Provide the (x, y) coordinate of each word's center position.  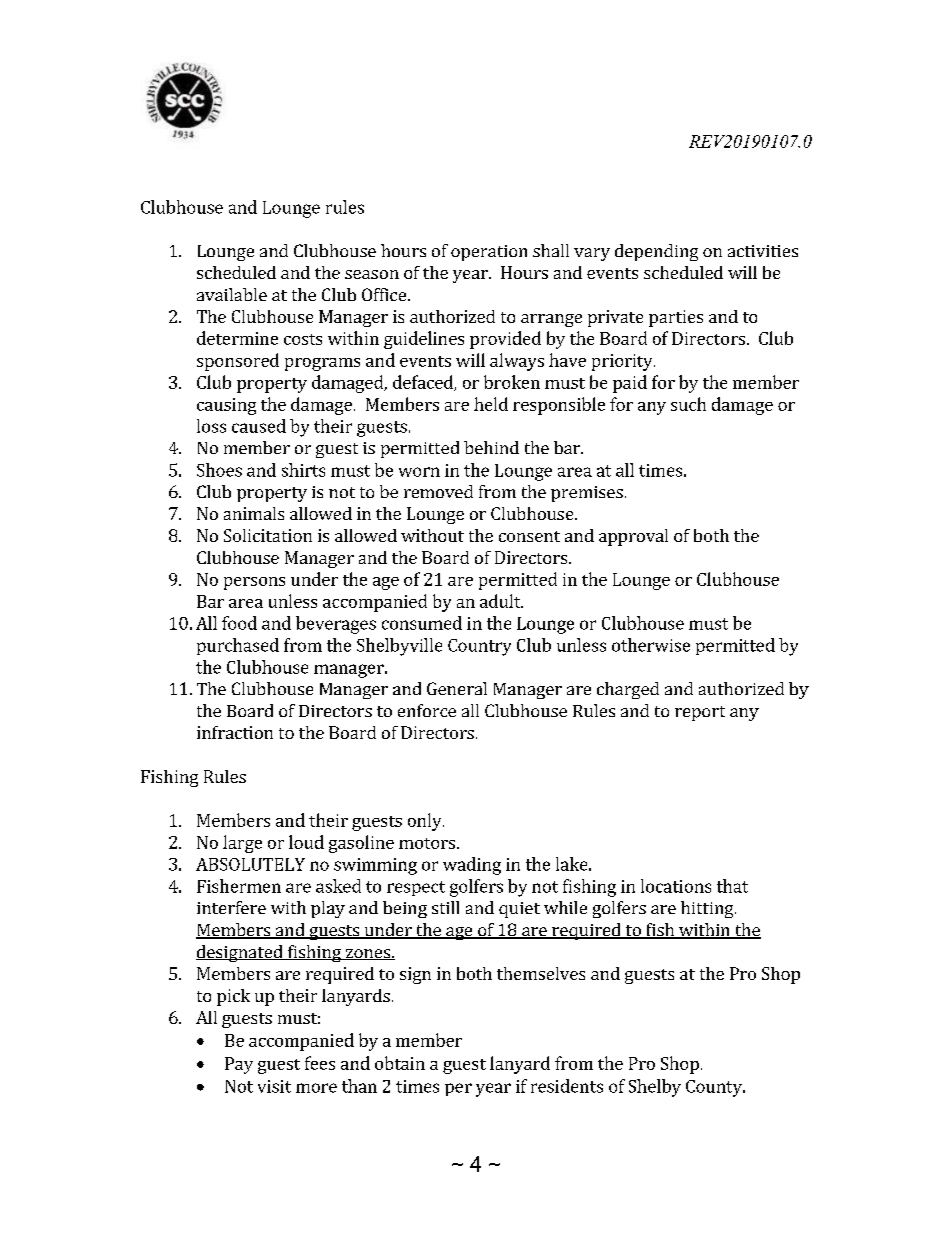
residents (567, 1086)
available (232, 294)
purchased (238, 646)
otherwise (651, 645)
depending (656, 252)
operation (489, 253)
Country (479, 647)
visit (274, 1086)
